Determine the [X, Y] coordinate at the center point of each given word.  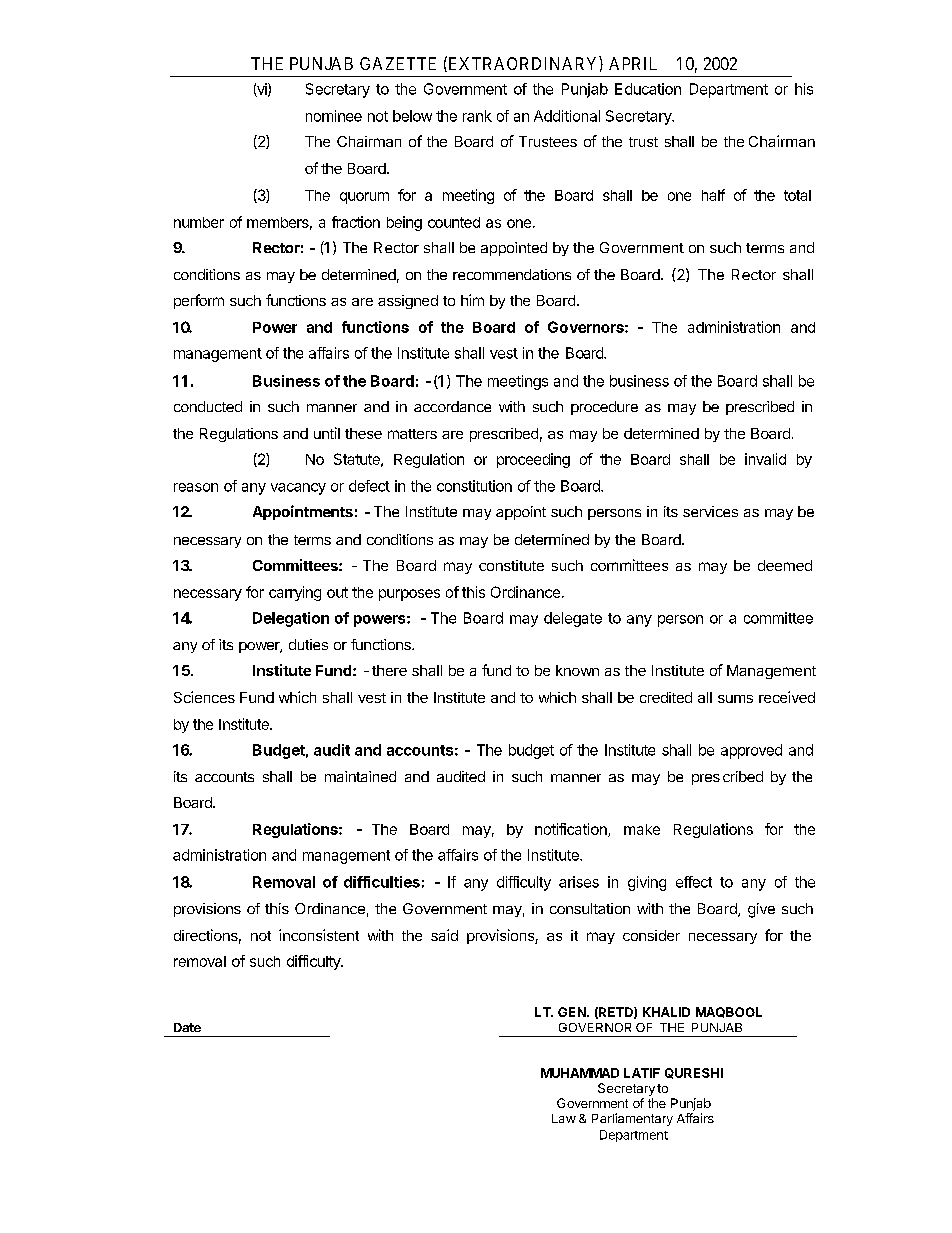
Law [564, 1118]
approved [751, 751]
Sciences [204, 697]
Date [187, 1027]
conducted [208, 406]
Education [648, 89]
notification [572, 830]
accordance [452, 406]
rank [477, 116]
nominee [334, 116]
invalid [765, 459]
